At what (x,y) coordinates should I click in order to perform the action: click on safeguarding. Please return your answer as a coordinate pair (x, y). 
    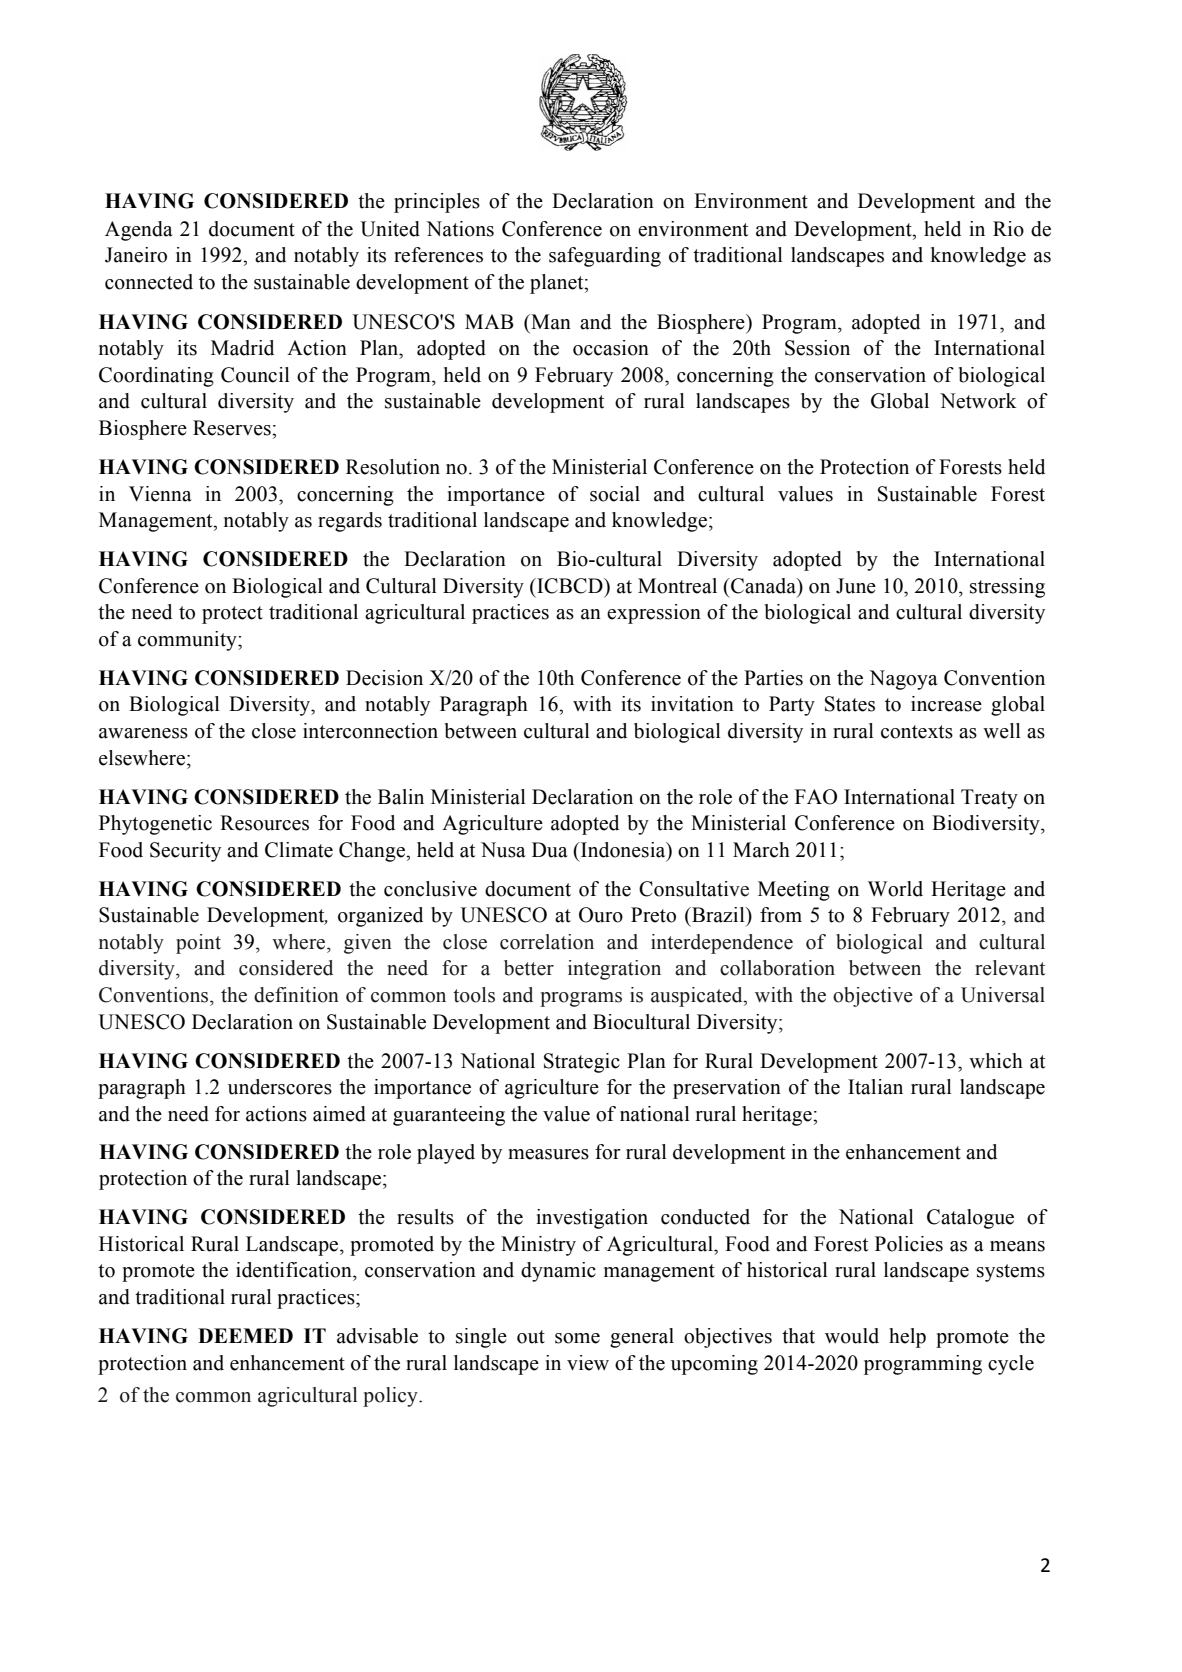
    Looking at the image, I should click on (605, 257).
